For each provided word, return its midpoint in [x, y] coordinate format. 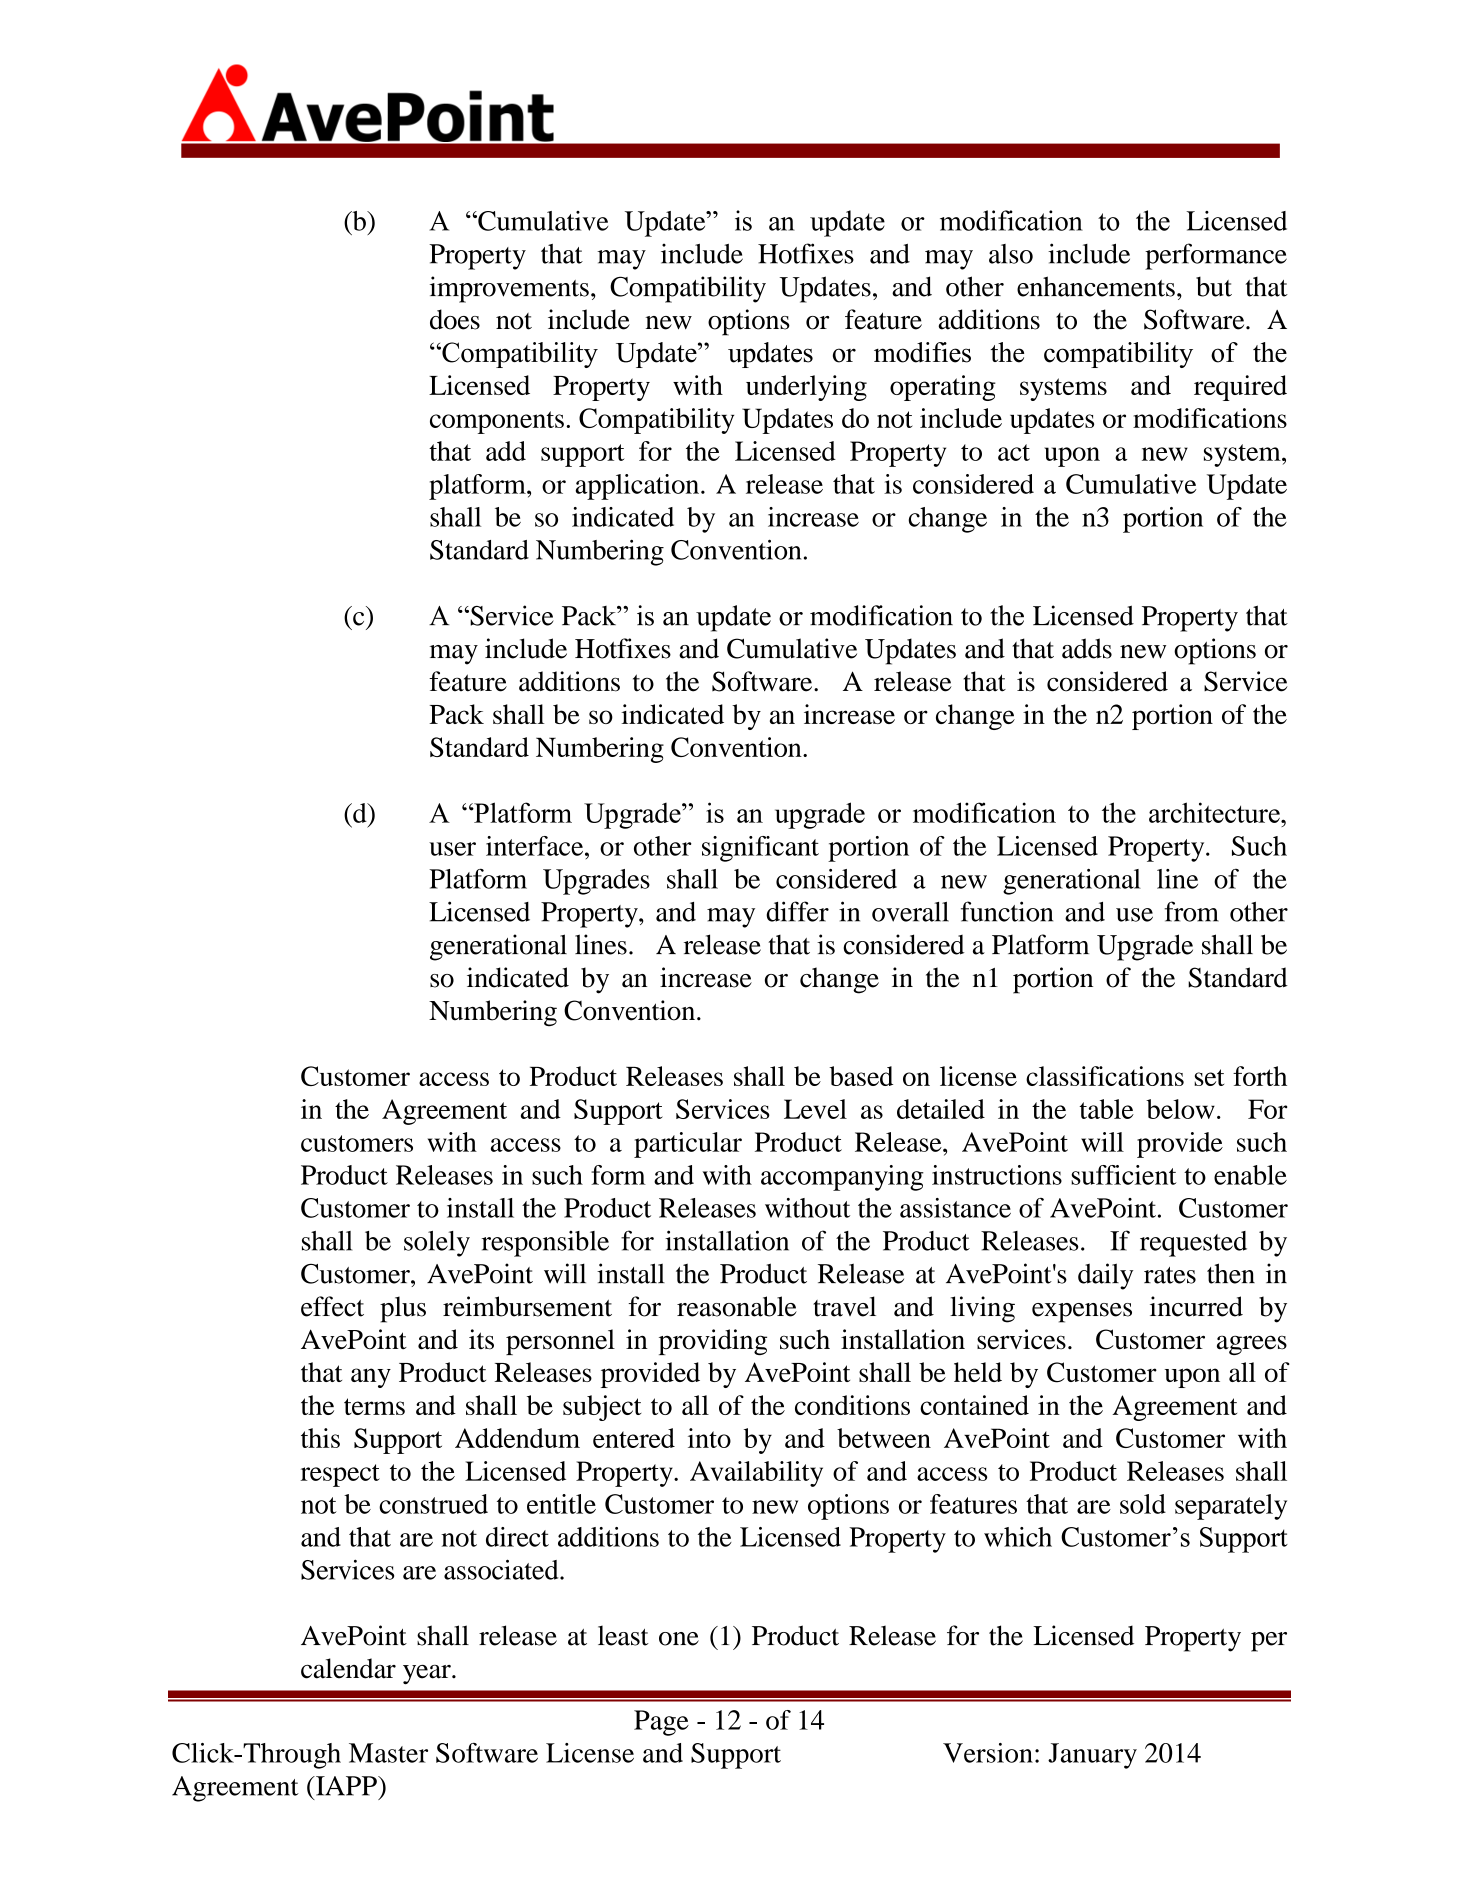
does [455, 319]
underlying [806, 388]
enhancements [1096, 286]
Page [661, 1723]
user [452, 849]
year [428, 1675]
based [861, 1076]
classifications [1105, 1076]
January [1092, 1756]
